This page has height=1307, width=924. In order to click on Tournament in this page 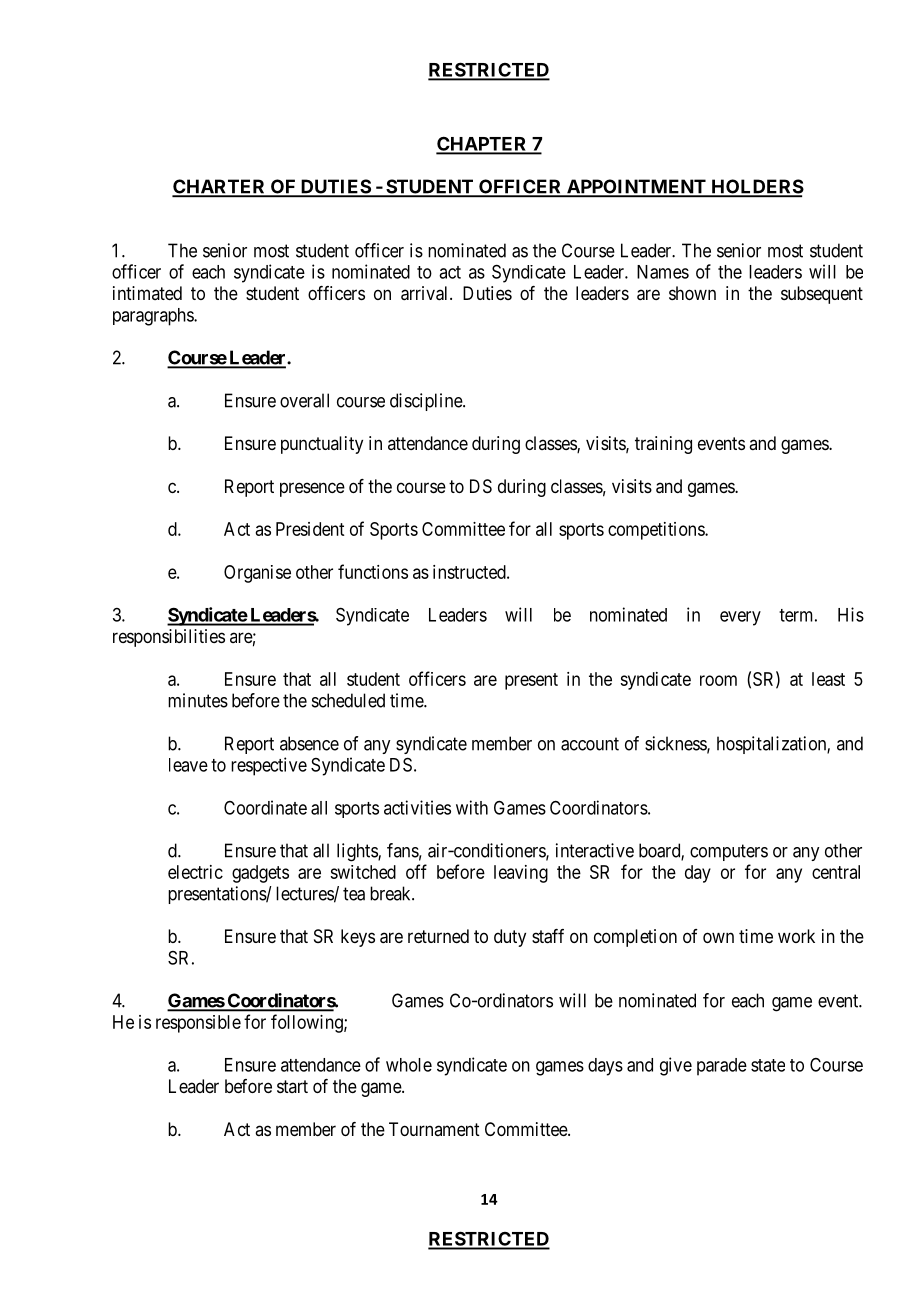, I will do `click(434, 1129)`.
